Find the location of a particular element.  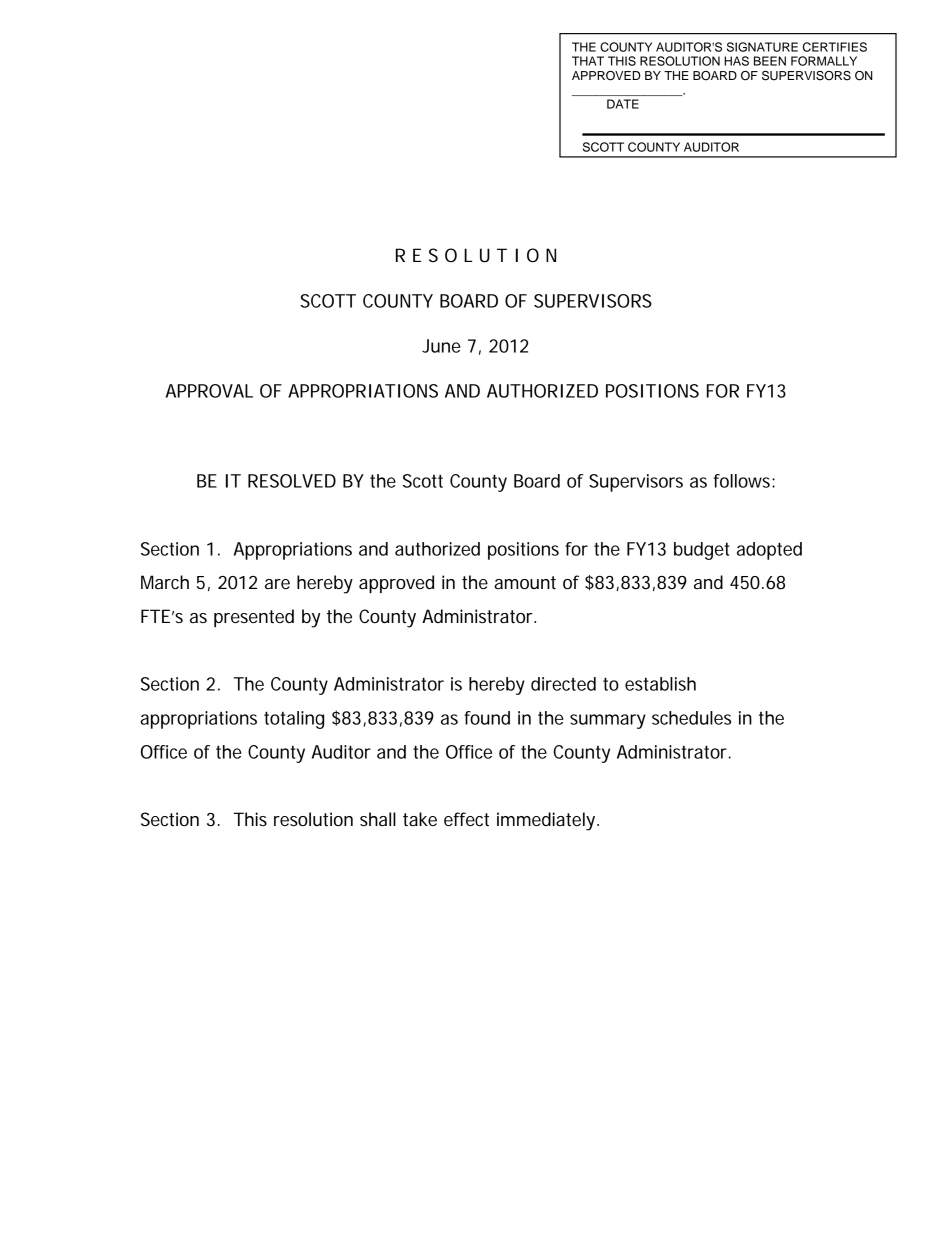

adopted is located at coordinates (769, 551).
